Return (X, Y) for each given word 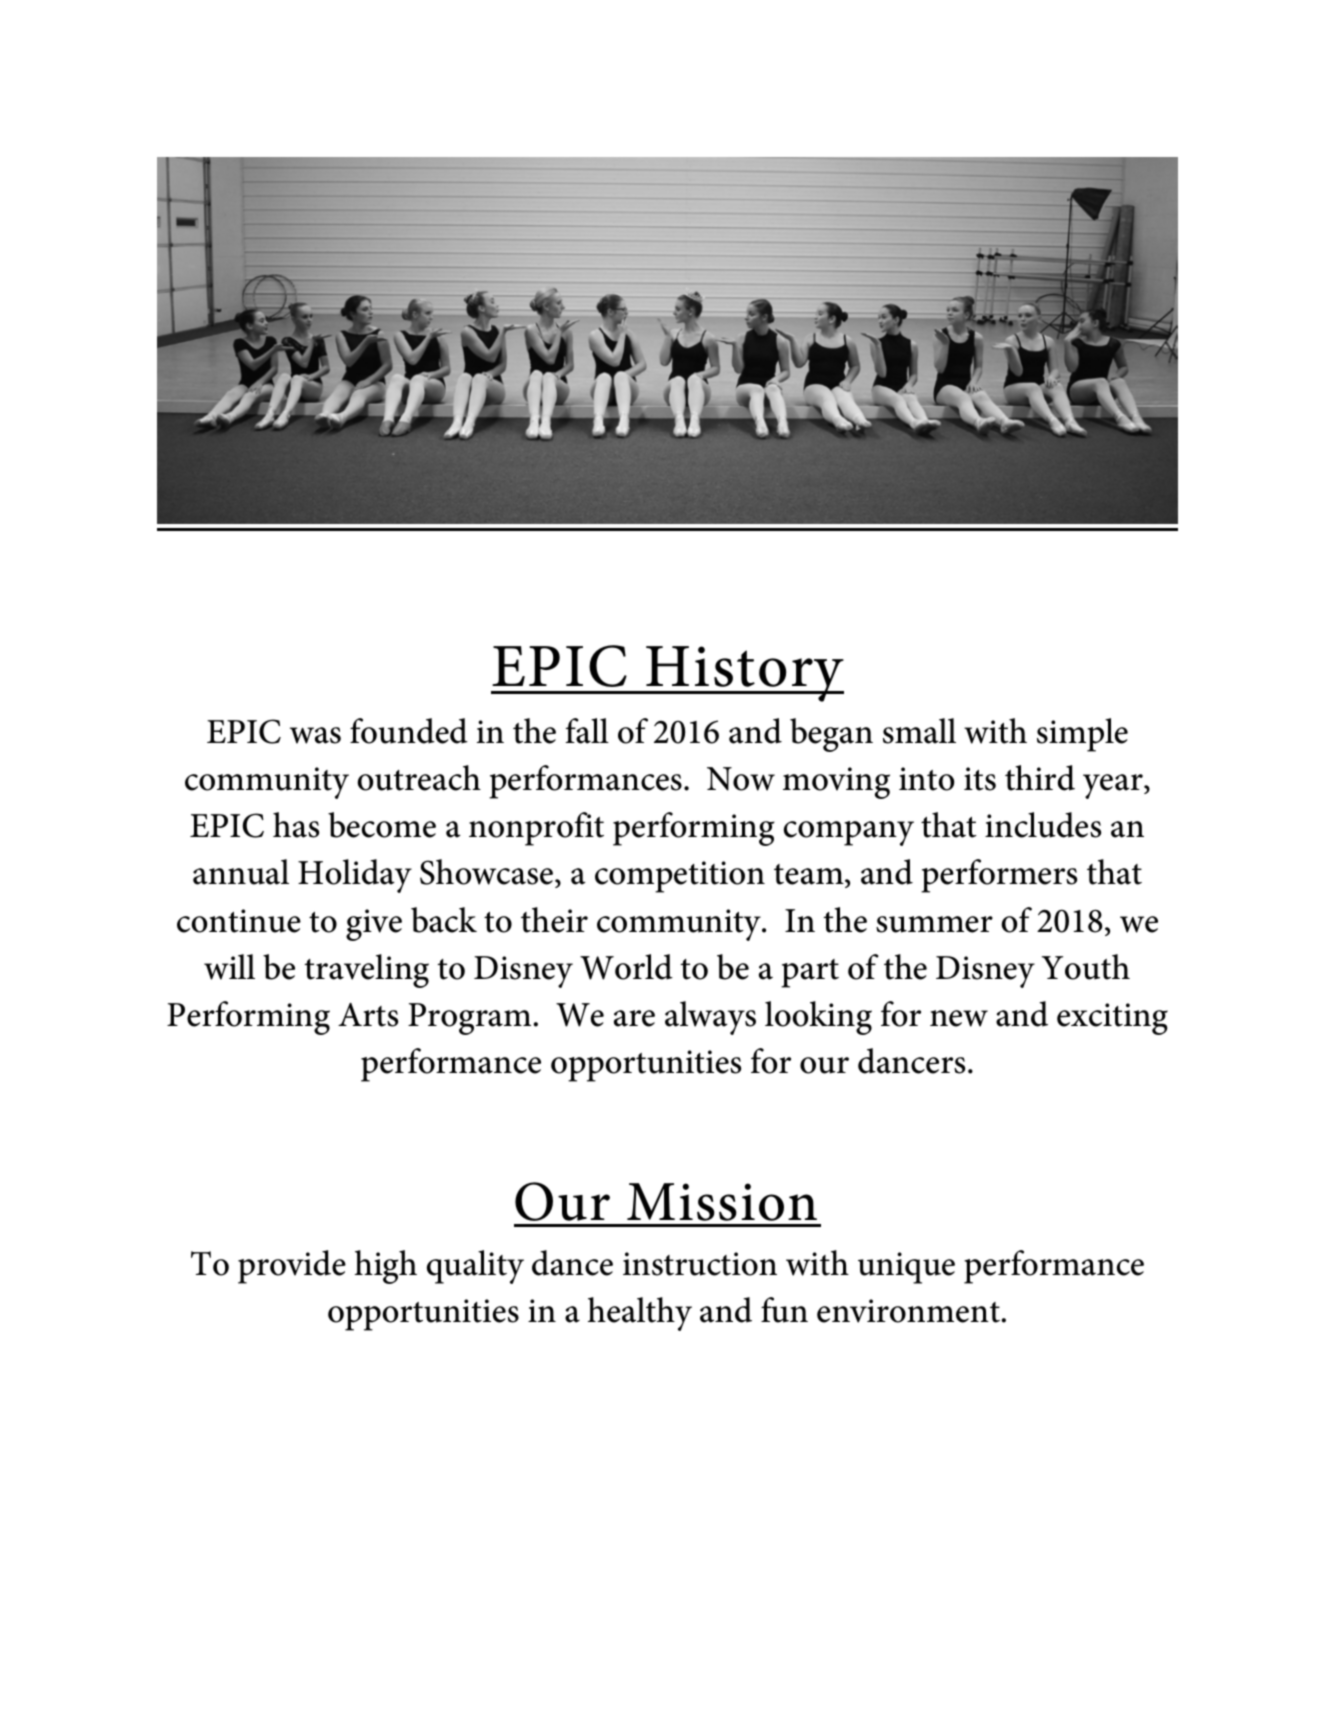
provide (292, 1267)
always (710, 1018)
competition (680, 877)
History (744, 674)
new (959, 1018)
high (386, 1267)
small (919, 731)
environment (909, 1311)
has (296, 825)
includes (1043, 825)
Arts (368, 1015)
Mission (722, 1202)
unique (906, 1268)
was (315, 735)
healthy (640, 1314)
